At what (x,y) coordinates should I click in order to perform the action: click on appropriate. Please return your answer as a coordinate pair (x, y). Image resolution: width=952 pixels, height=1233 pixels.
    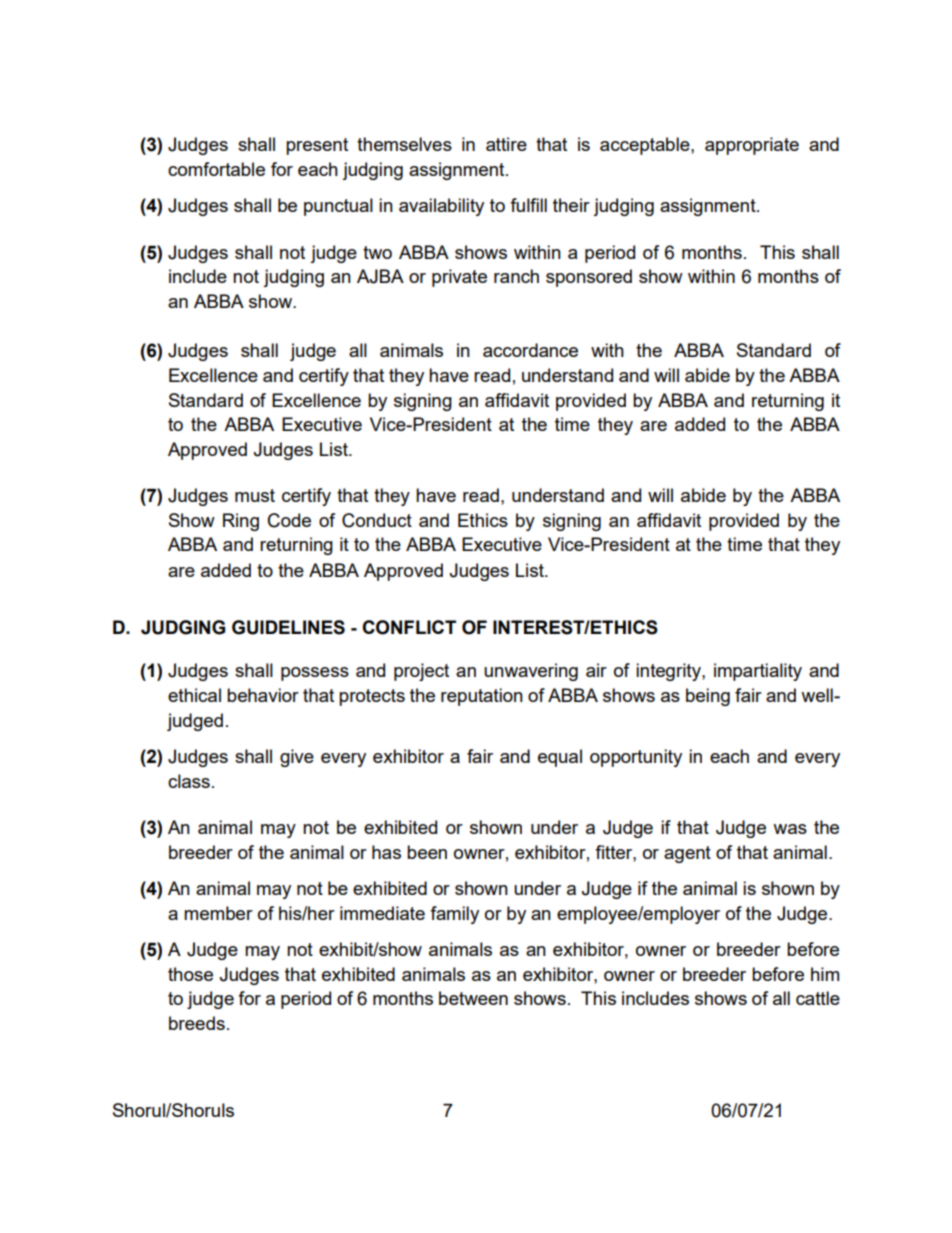
    Looking at the image, I should click on (752, 146).
